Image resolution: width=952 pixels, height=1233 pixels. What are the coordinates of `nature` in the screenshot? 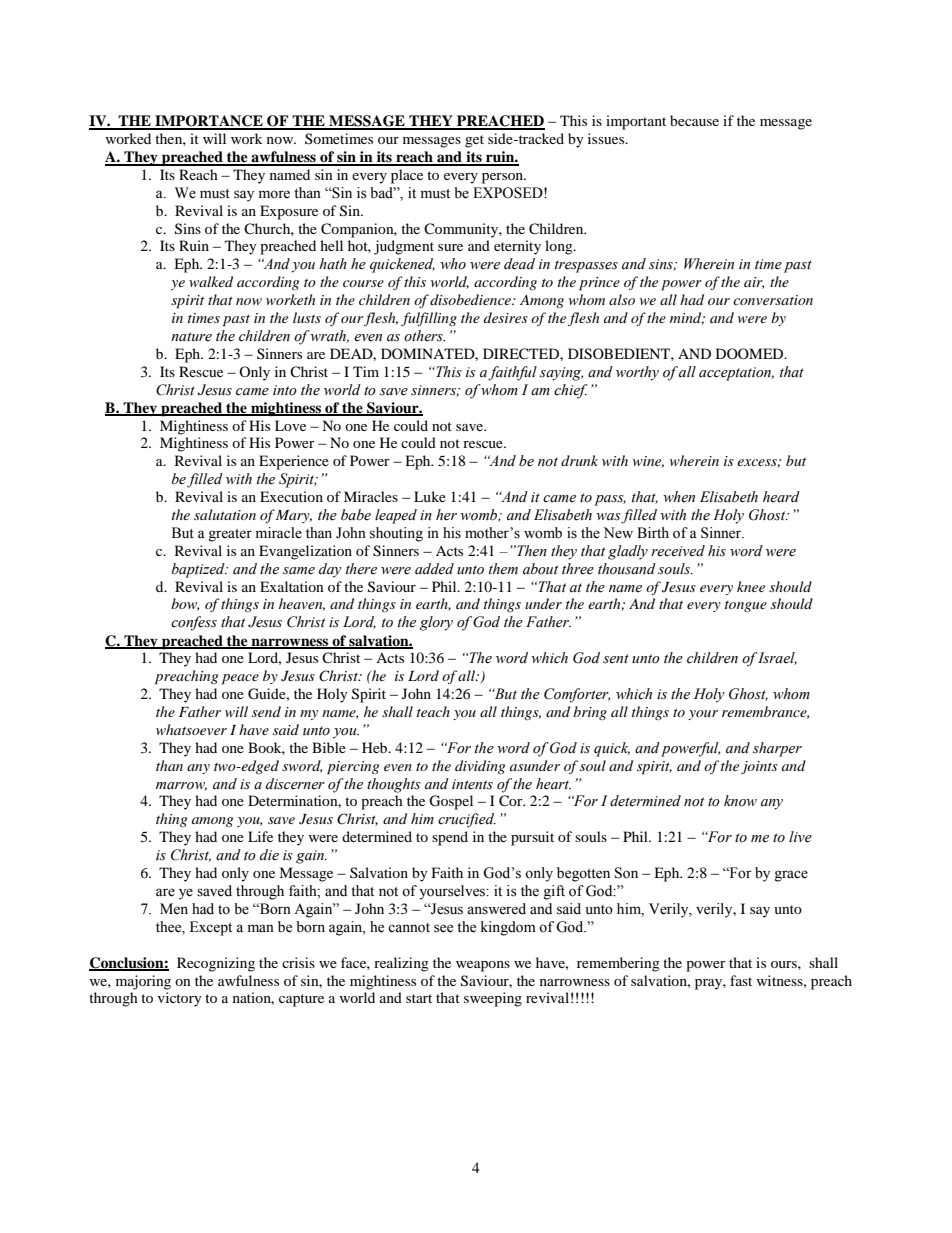 It's located at (191, 337).
